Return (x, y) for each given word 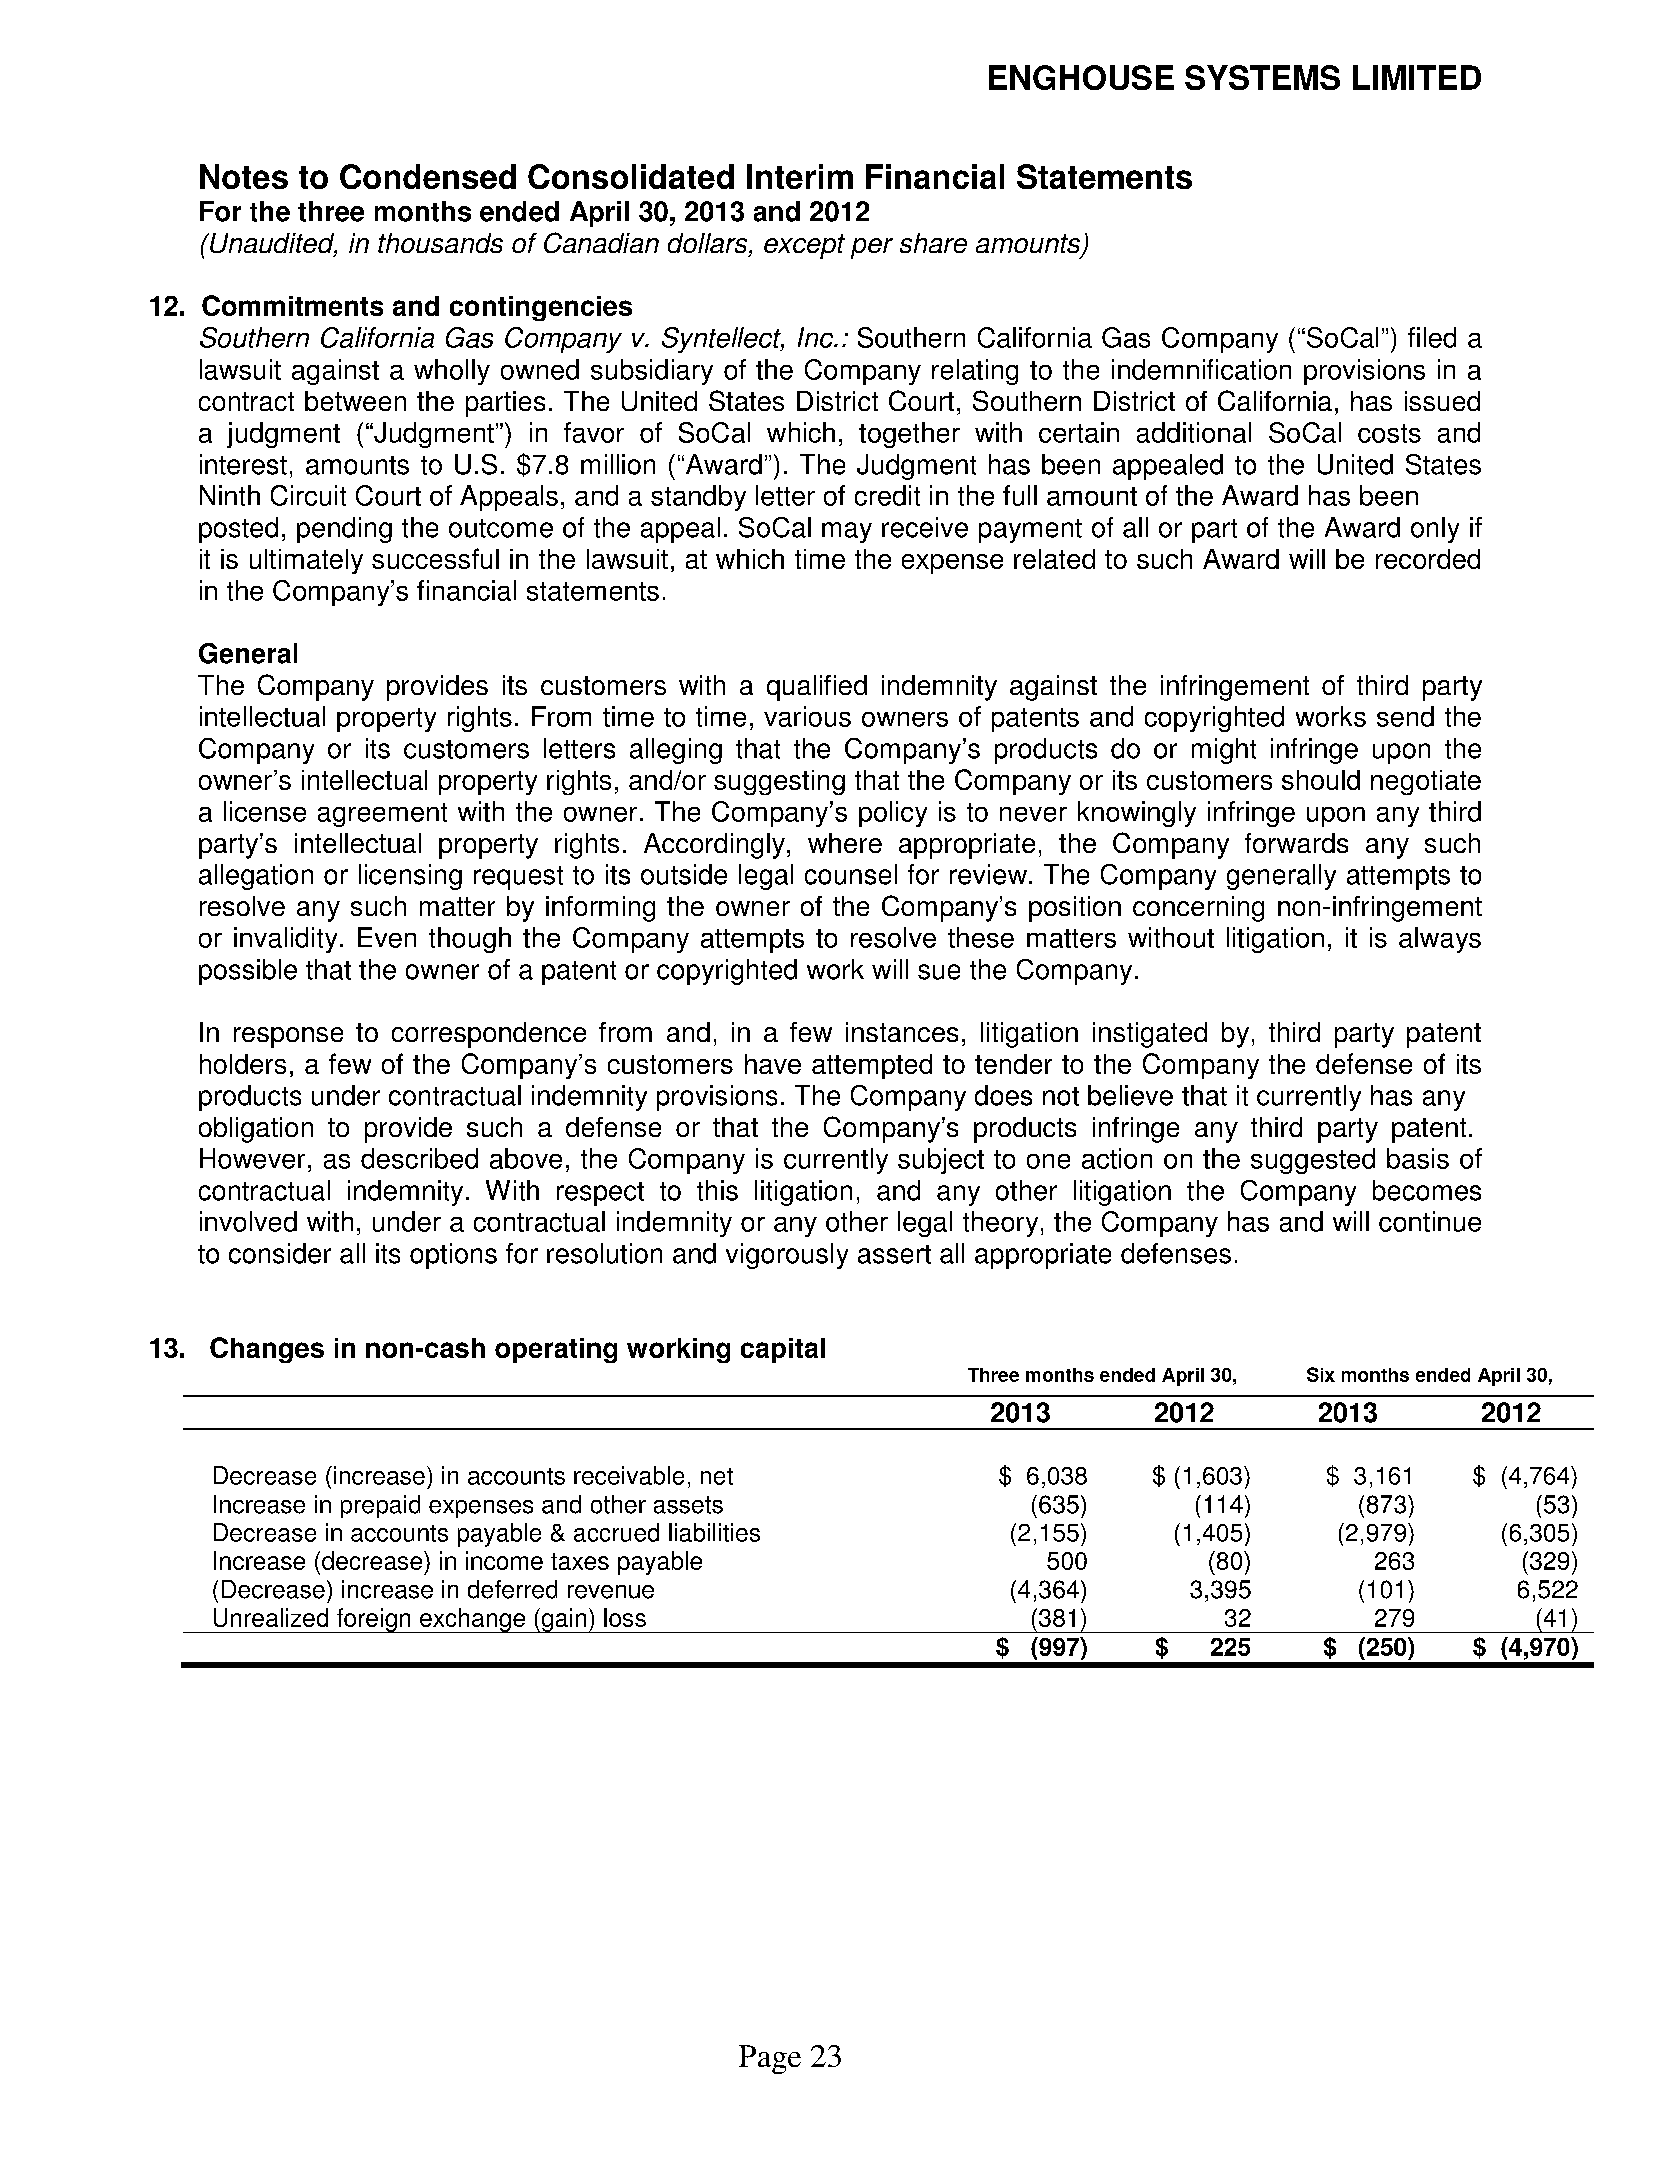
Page (770, 2059)
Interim (800, 176)
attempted (872, 1066)
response (288, 1037)
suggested (1313, 1161)
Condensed (428, 176)
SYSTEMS (1262, 77)
